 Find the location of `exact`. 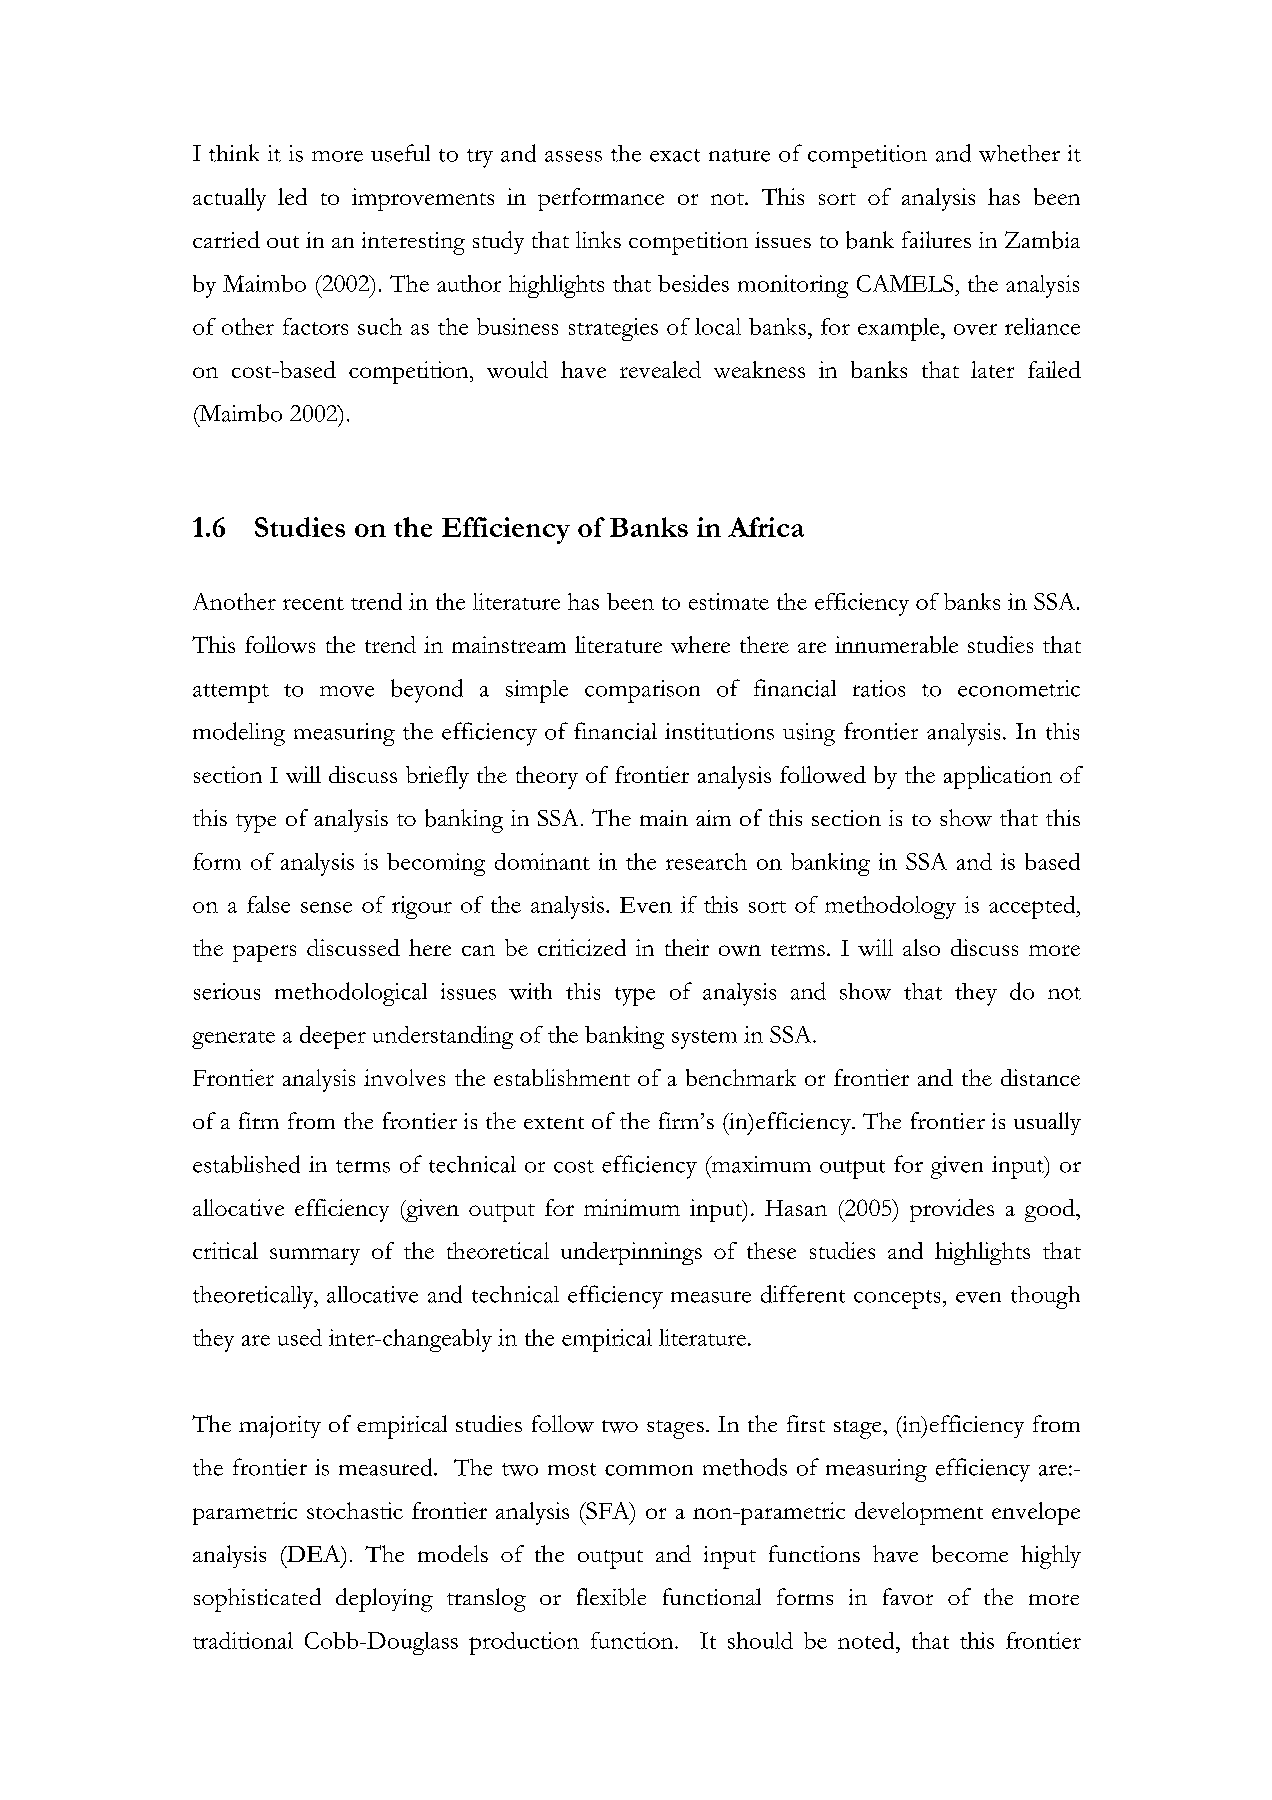

exact is located at coordinates (675, 155).
